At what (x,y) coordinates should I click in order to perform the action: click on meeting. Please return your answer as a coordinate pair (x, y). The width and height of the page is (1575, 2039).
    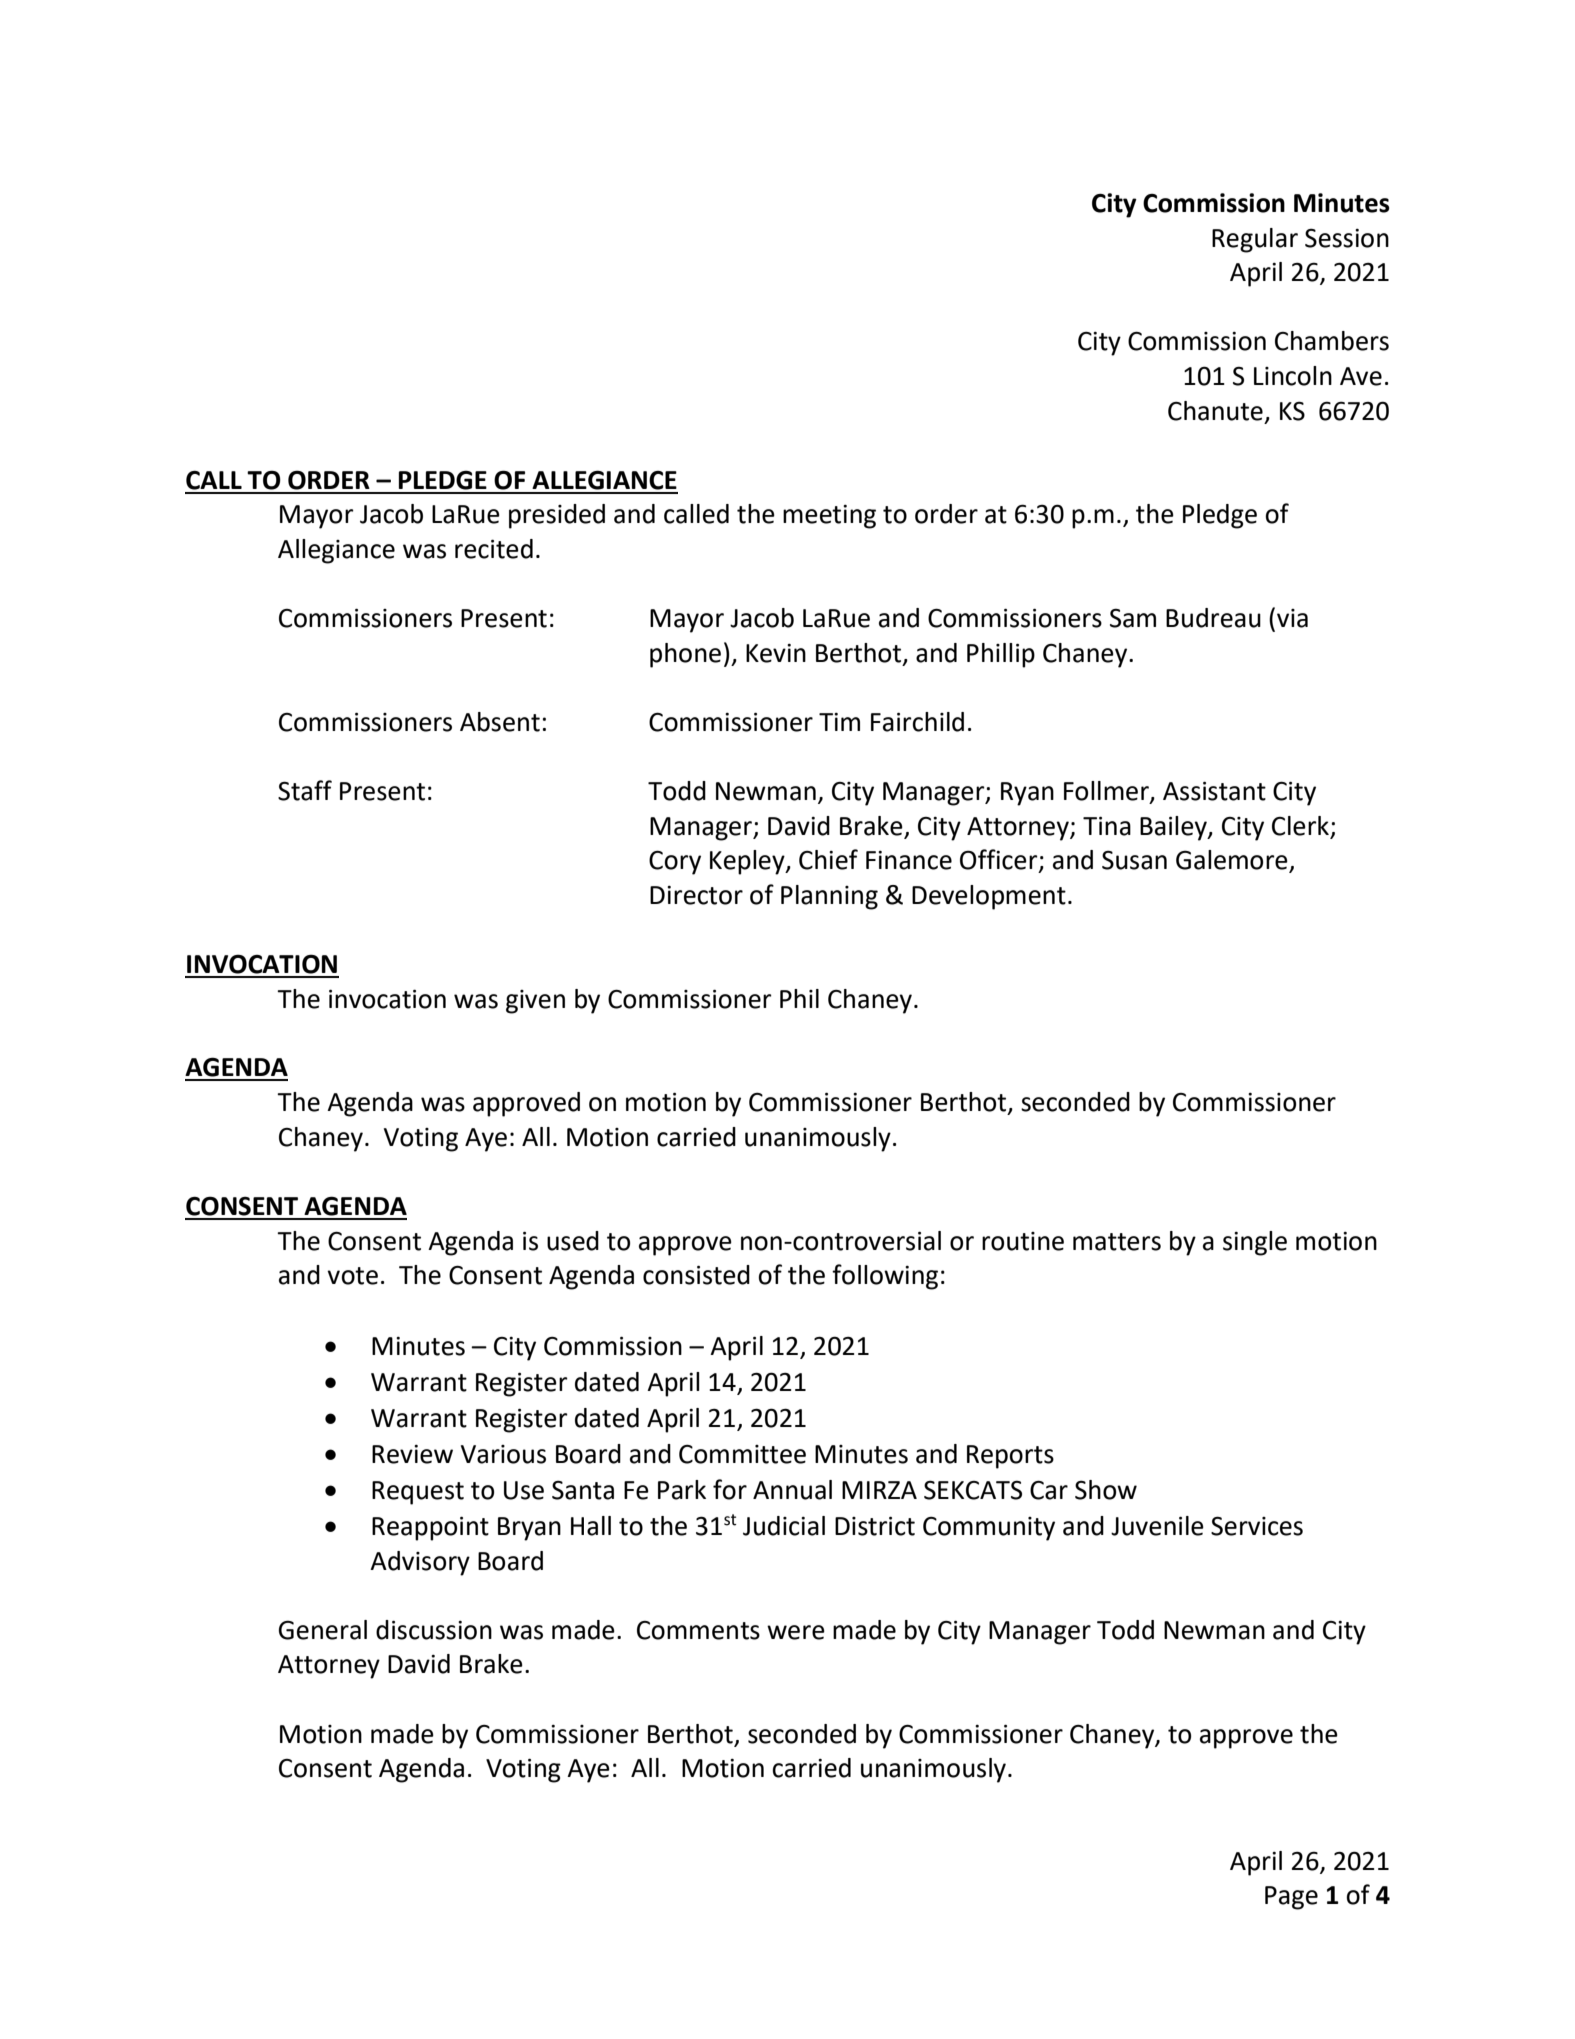
    Looking at the image, I should click on (829, 517).
